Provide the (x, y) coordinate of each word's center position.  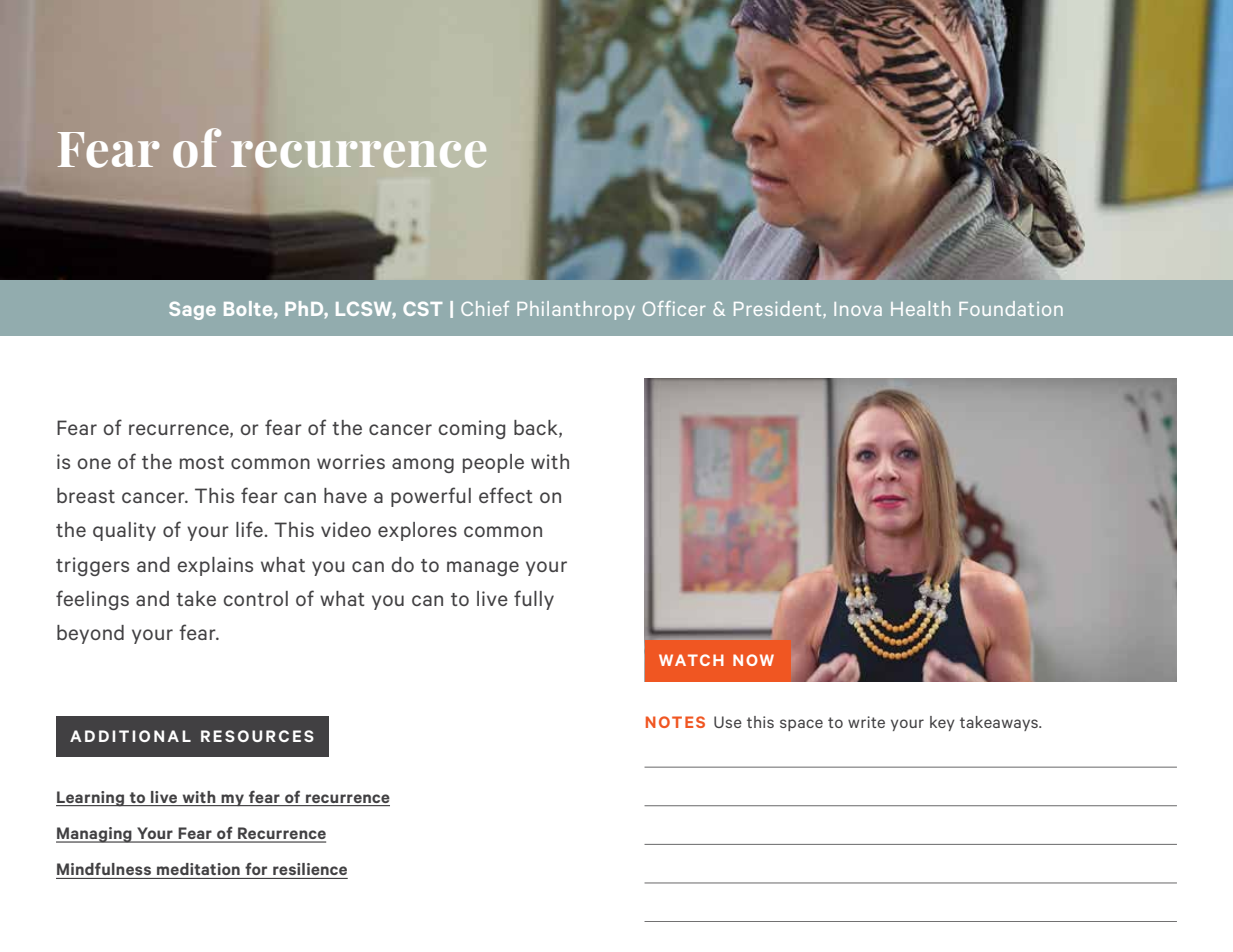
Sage (192, 310)
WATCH (691, 660)
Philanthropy (576, 310)
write (866, 722)
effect (506, 495)
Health (920, 308)
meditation (198, 869)
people (493, 463)
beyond (90, 634)
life (249, 529)
